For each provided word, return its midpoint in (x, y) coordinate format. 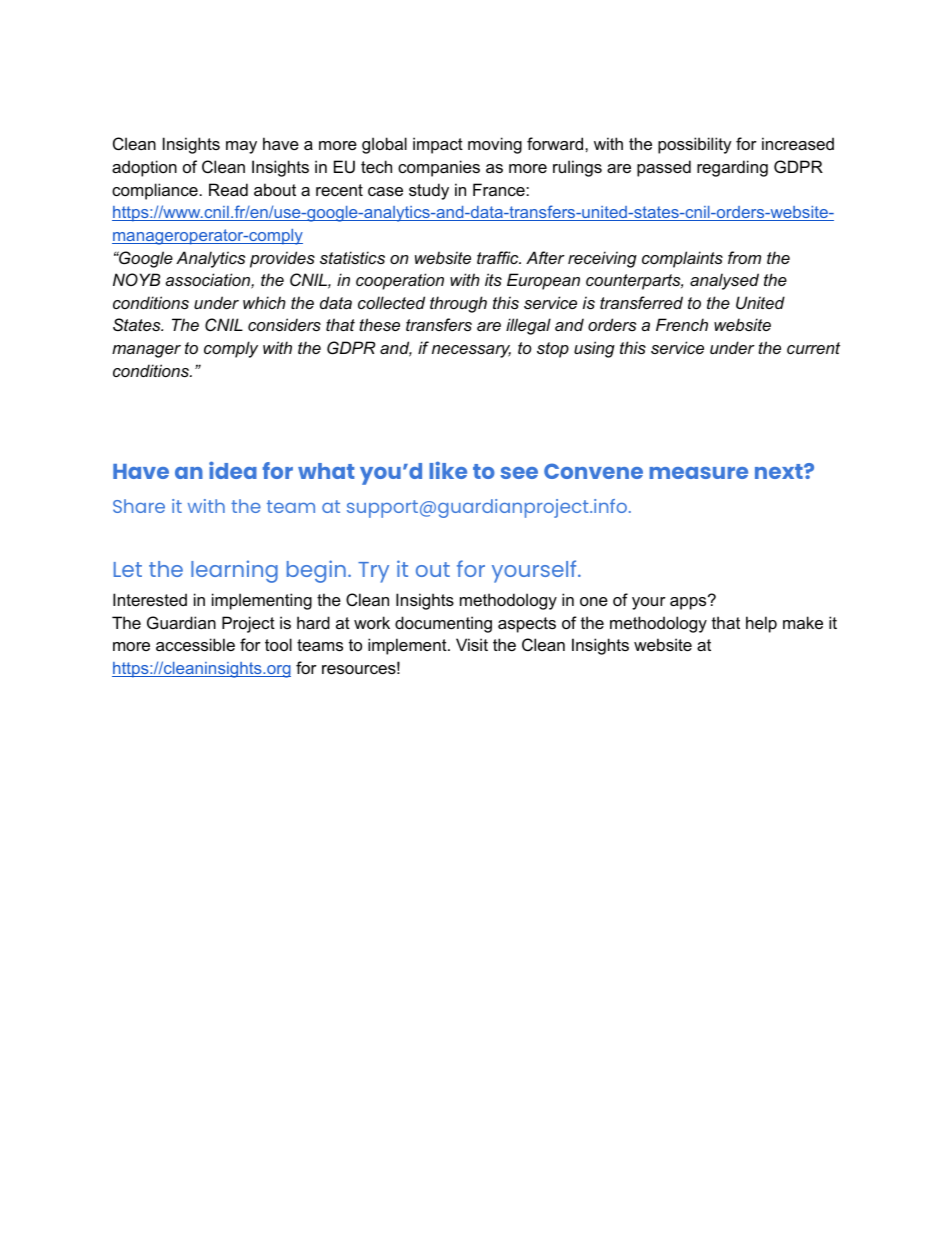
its (493, 279)
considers (284, 324)
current (813, 348)
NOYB (136, 279)
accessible (195, 644)
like (448, 470)
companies (439, 168)
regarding (732, 168)
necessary (471, 351)
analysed (724, 281)
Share (139, 506)
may (241, 147)
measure (698, 473)
